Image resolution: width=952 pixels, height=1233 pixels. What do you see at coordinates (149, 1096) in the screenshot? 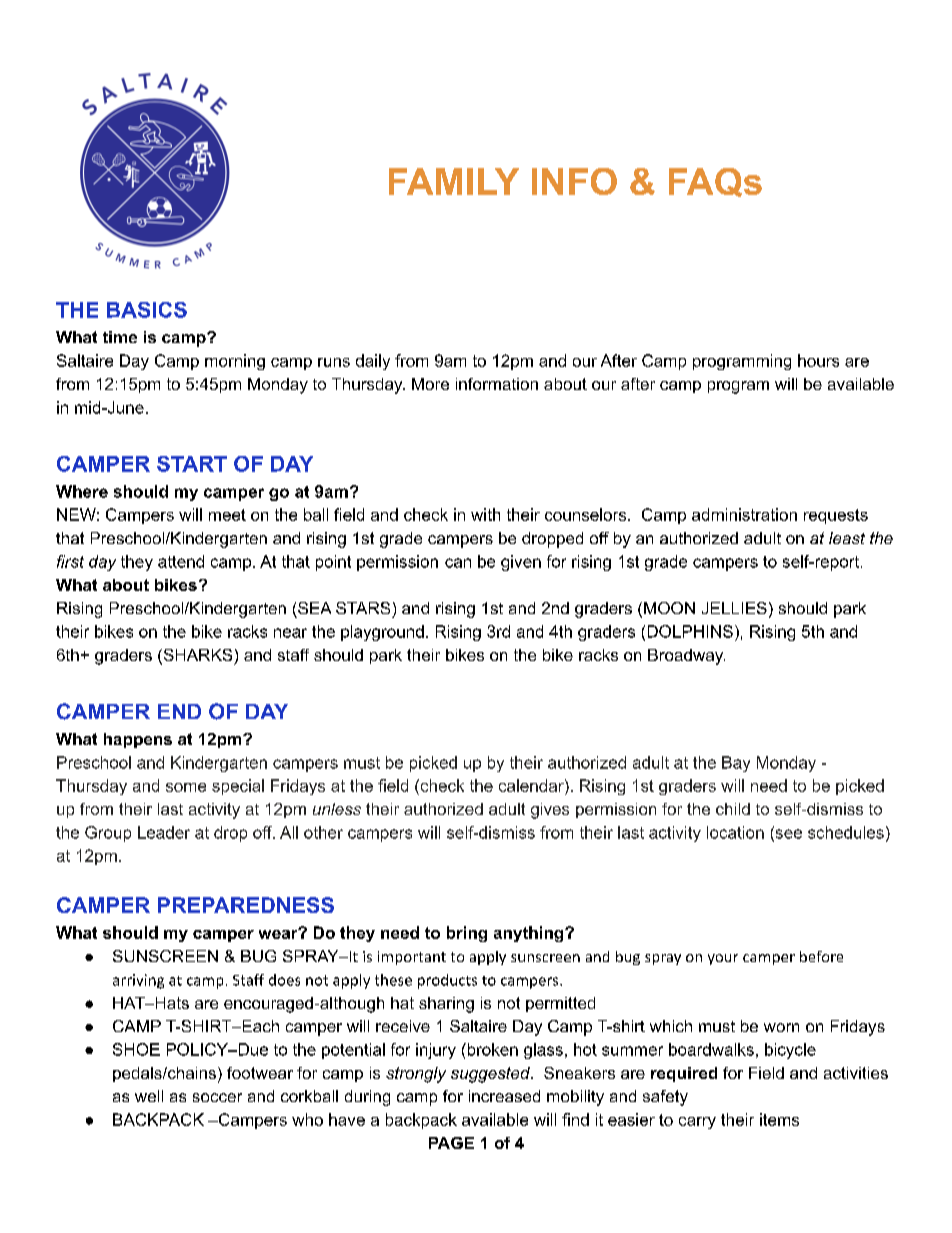
I see `well` at bounding box center [149, 1096].
